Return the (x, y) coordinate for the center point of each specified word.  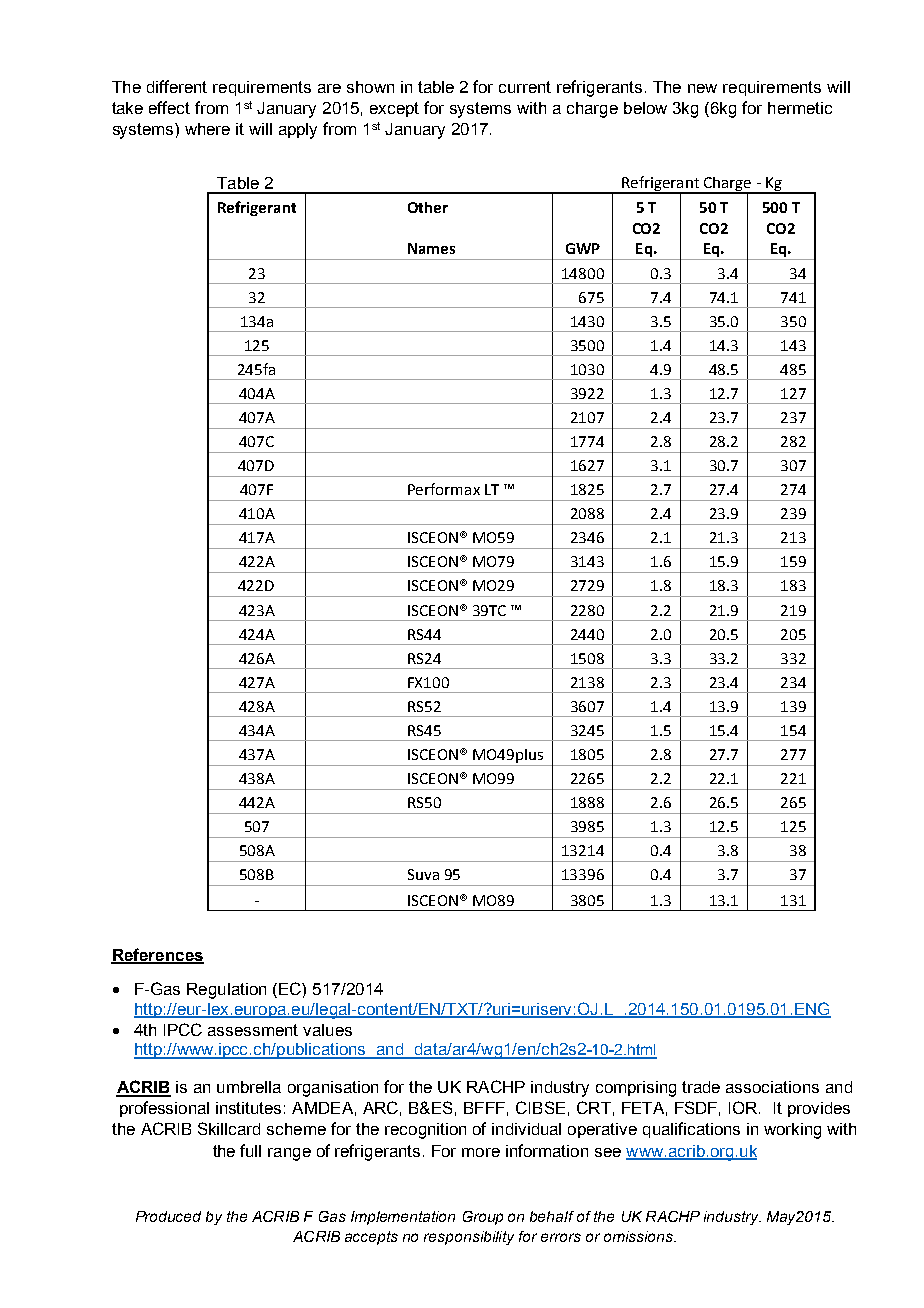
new (702, 88)
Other (428, 207)
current (525, 87)
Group (483, 1218)
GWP (583, 248)
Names (431, 248)
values (327, 1030)
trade (701, 1087)
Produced (168, 1216)
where (207, 129)
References (157, 955)
